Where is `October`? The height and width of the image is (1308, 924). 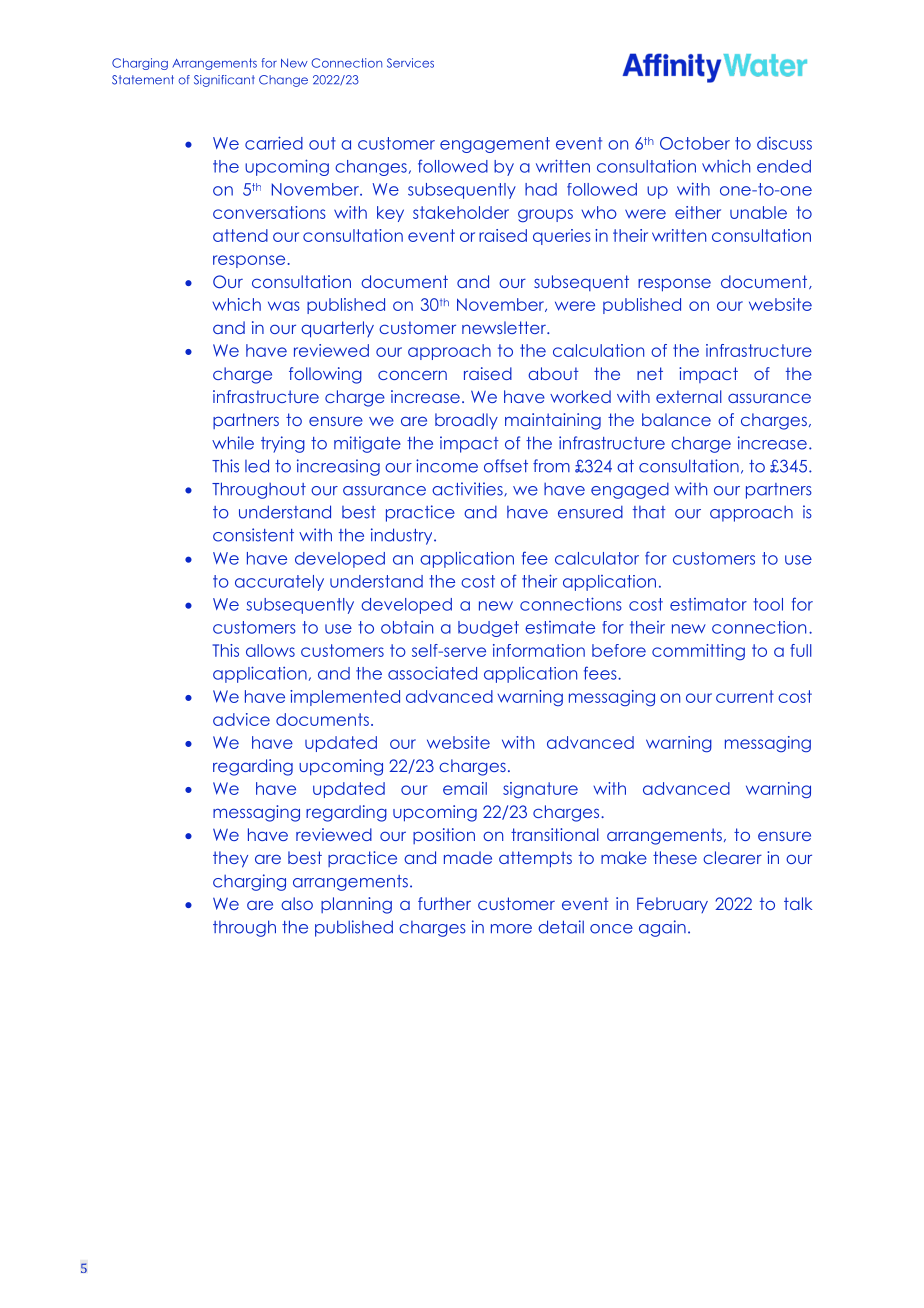
October is located at coordinates (695, 143).
